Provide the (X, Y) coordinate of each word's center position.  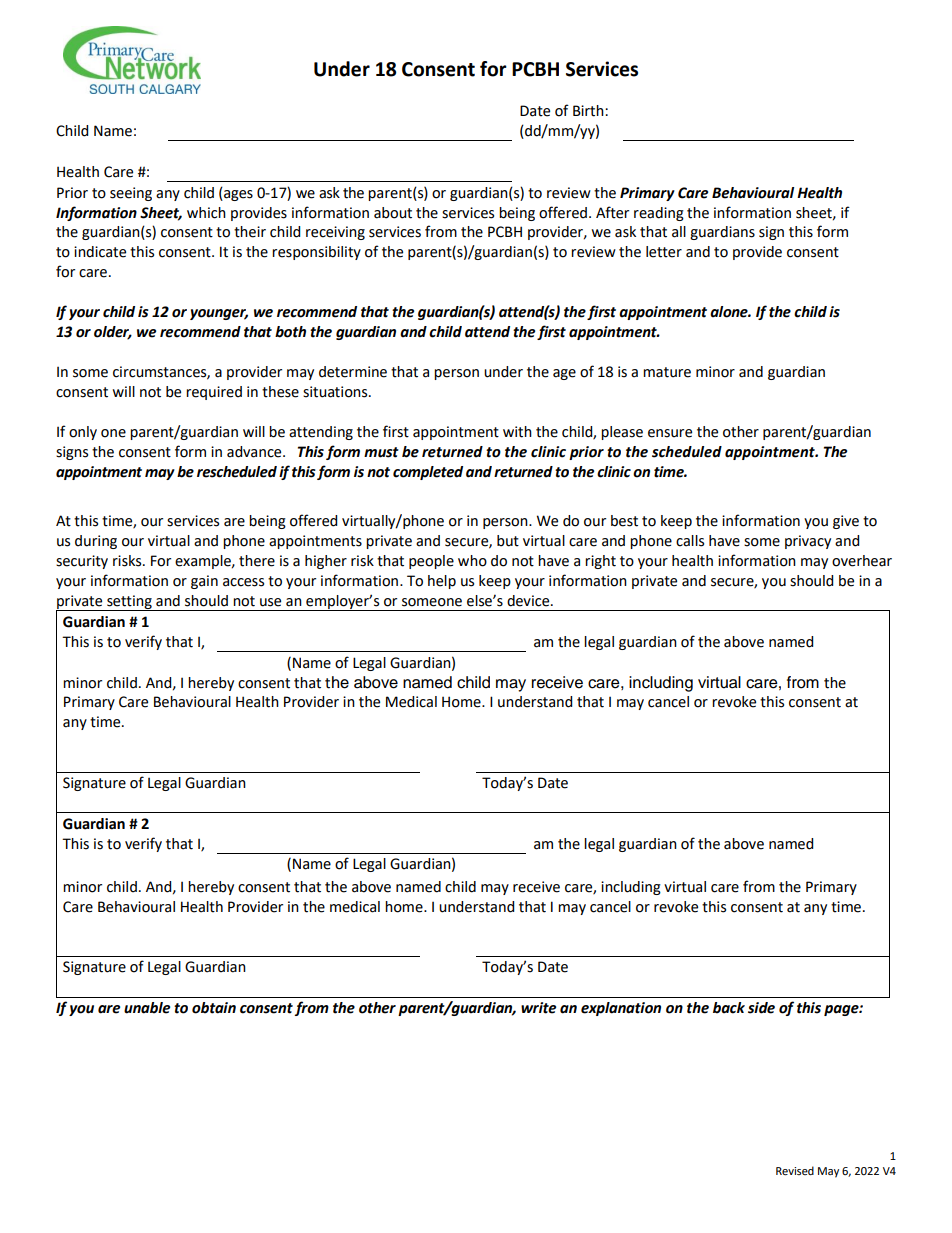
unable (147, 1008)
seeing (131, 194)
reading (659, 214)
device (529, 601)
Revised (795, 1171)
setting (129, 603)
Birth (589, 111)
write (538, 1008)
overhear (862, 561)
